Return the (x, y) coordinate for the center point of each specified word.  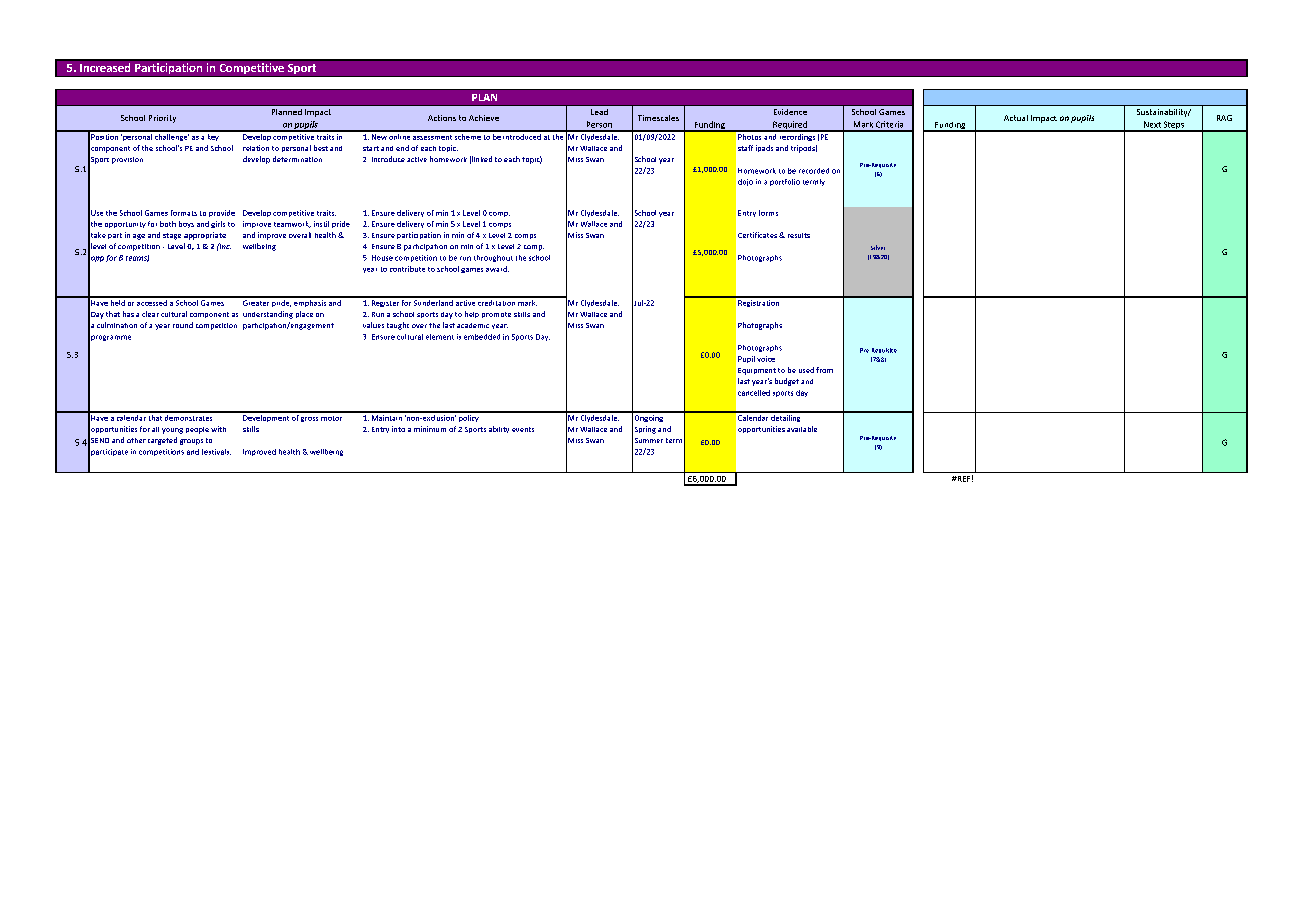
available (802, 429)
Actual (1016, 118)
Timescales (658, 118)
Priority (162, 119)
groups (191, 442)
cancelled (754, 393)
